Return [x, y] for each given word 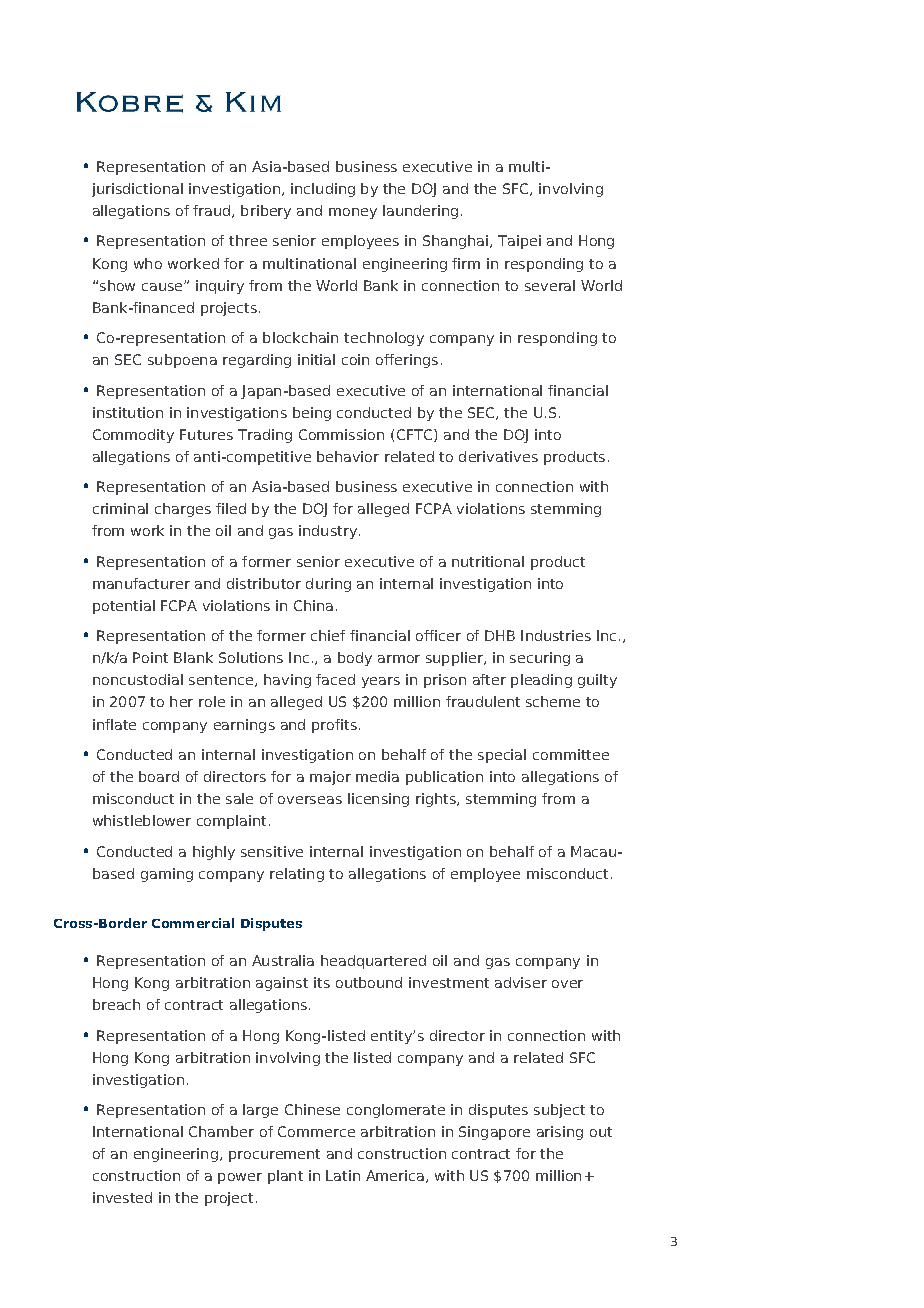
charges [183, 510]
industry [328, 532]
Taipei [519, 242]
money [353, 213]
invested [122, 1197]
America [395, 1175]
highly [214, 853]
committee [571, 754]
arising [560, 1133]
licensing [378, 800]
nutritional [488, 561]
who [148, 263]
